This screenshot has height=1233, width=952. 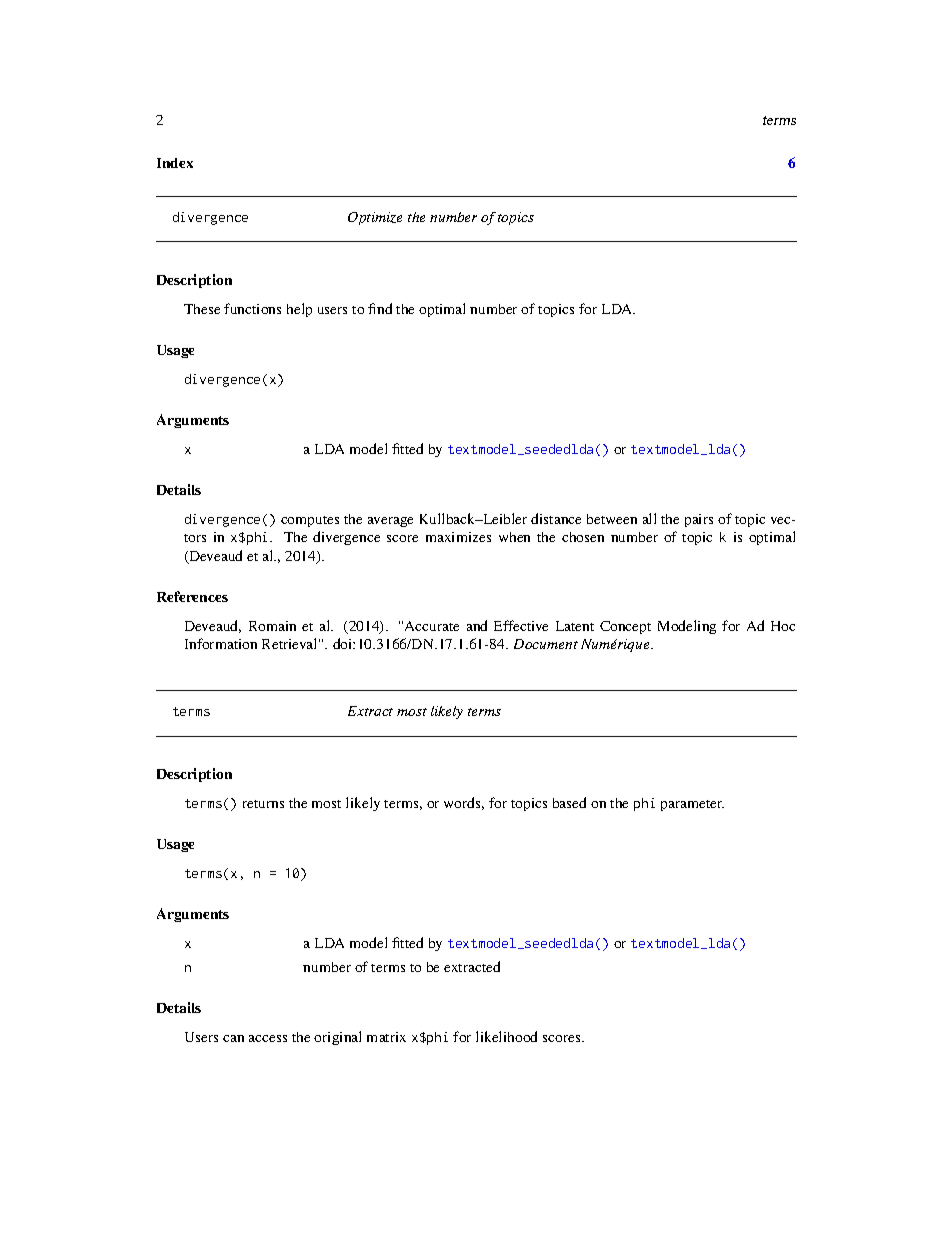 What do you see at coordinates (569, 802) in the screenshot?
I see `based` at bounding box center [569, 802].
